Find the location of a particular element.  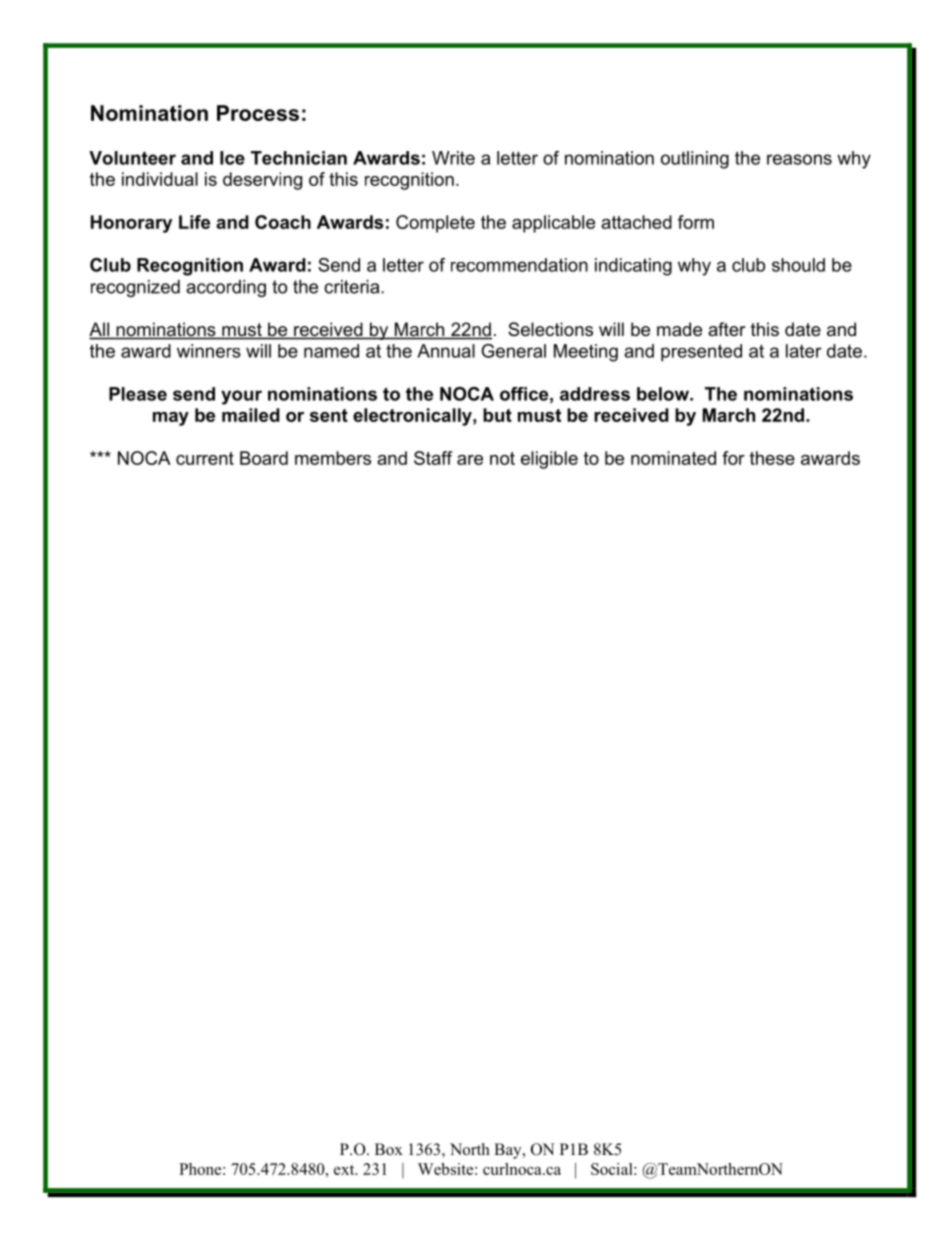

are is located at coordinates (470, 460).
